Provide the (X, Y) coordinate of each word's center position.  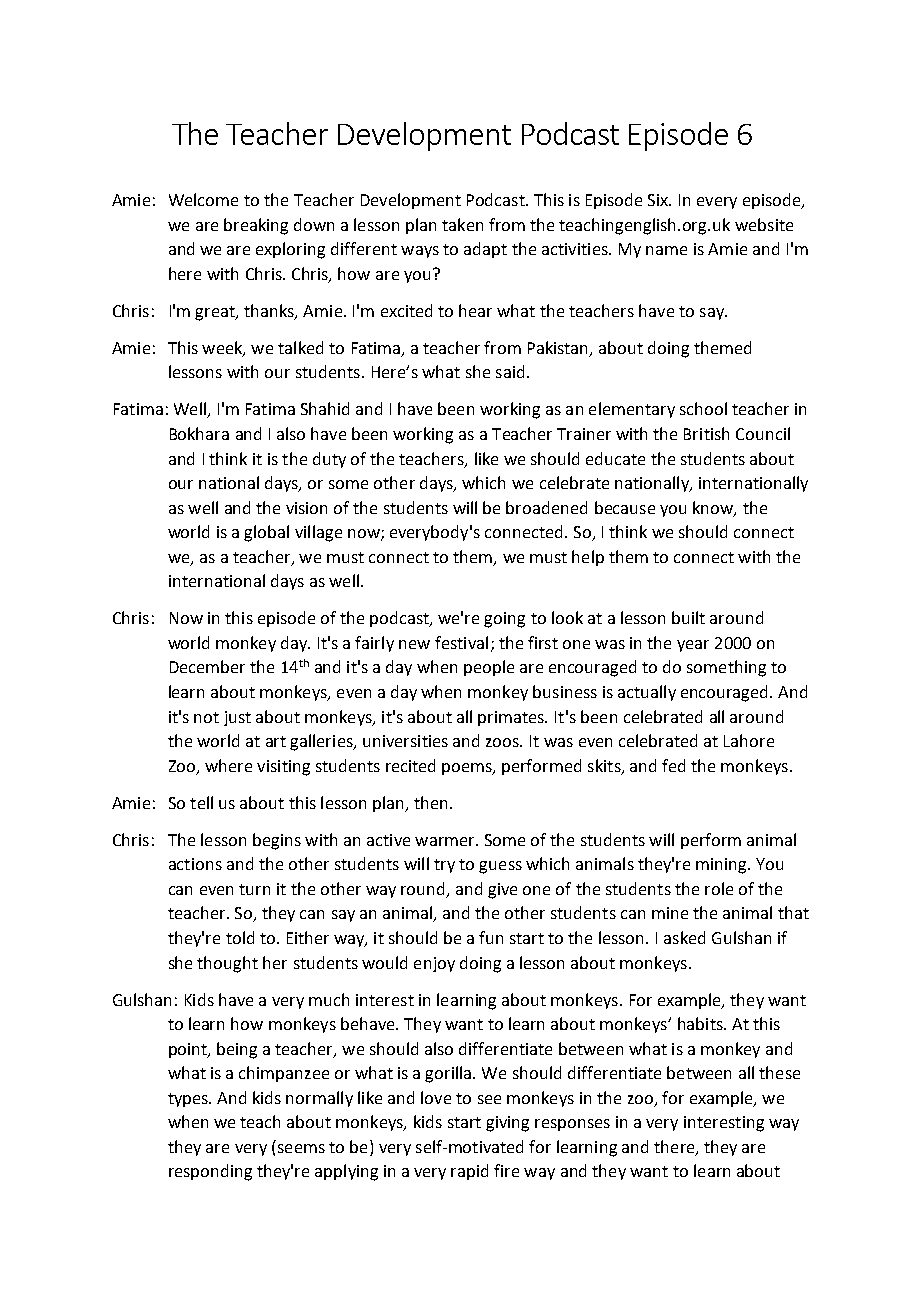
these (779, 1072)
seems (301, 1148)
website (764, 224)
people (489, 668)
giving (507, 1124)
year (693, 646)
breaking (256, 226)
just (237, 718)
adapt (485, 250)
